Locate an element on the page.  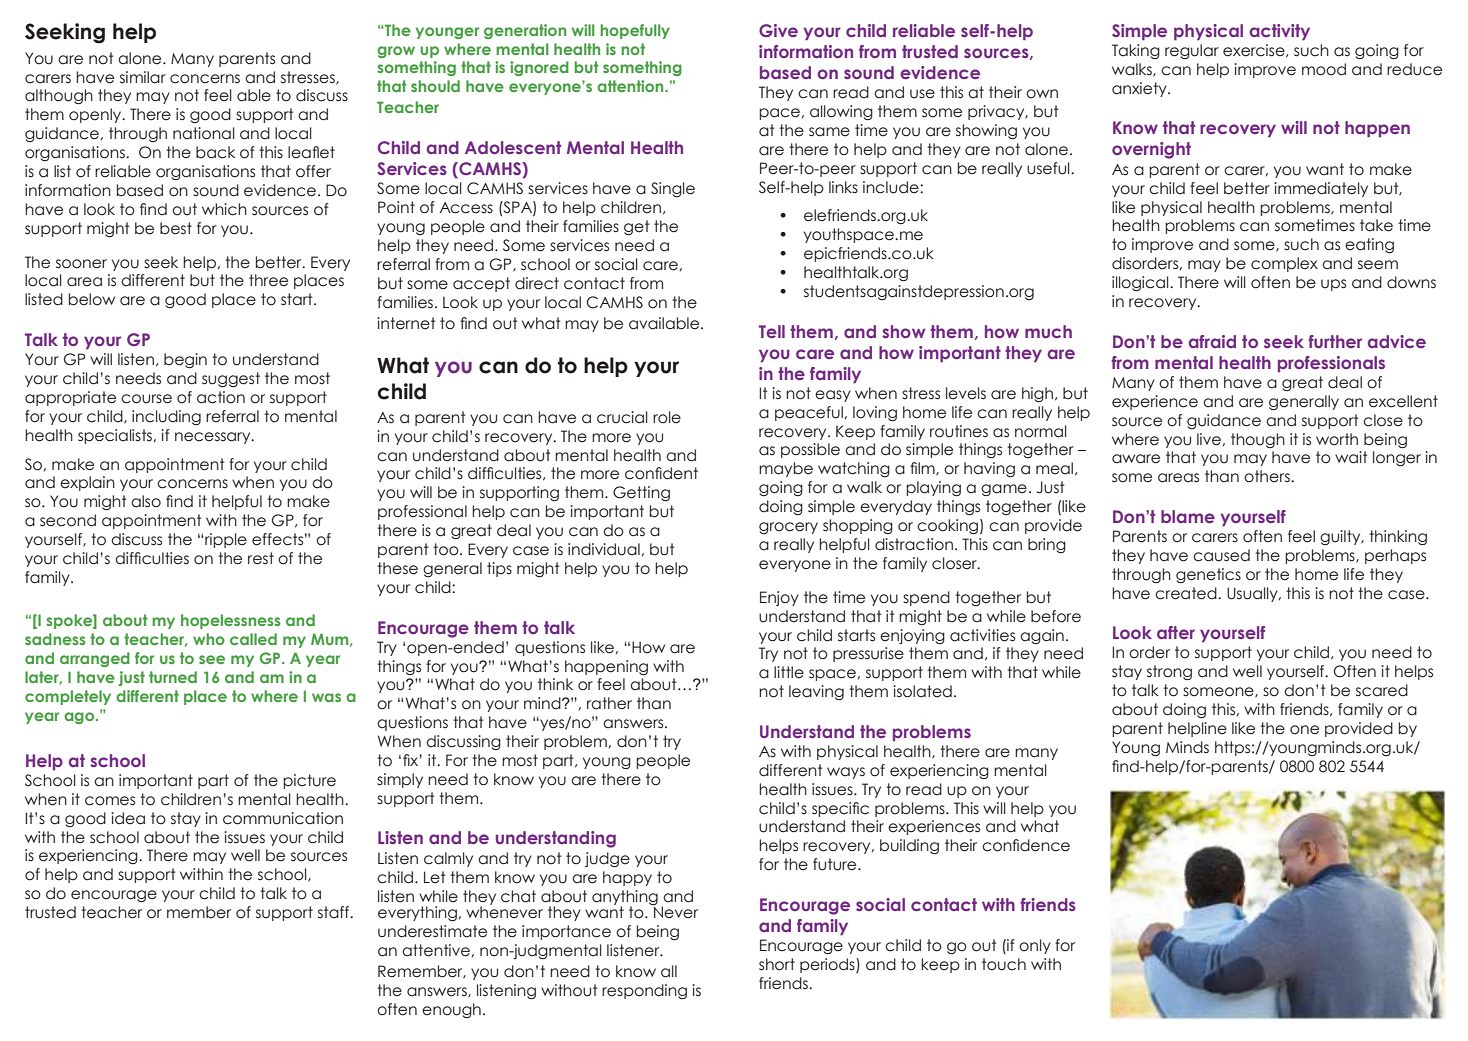
ways is located at coordinates (846, 773).
